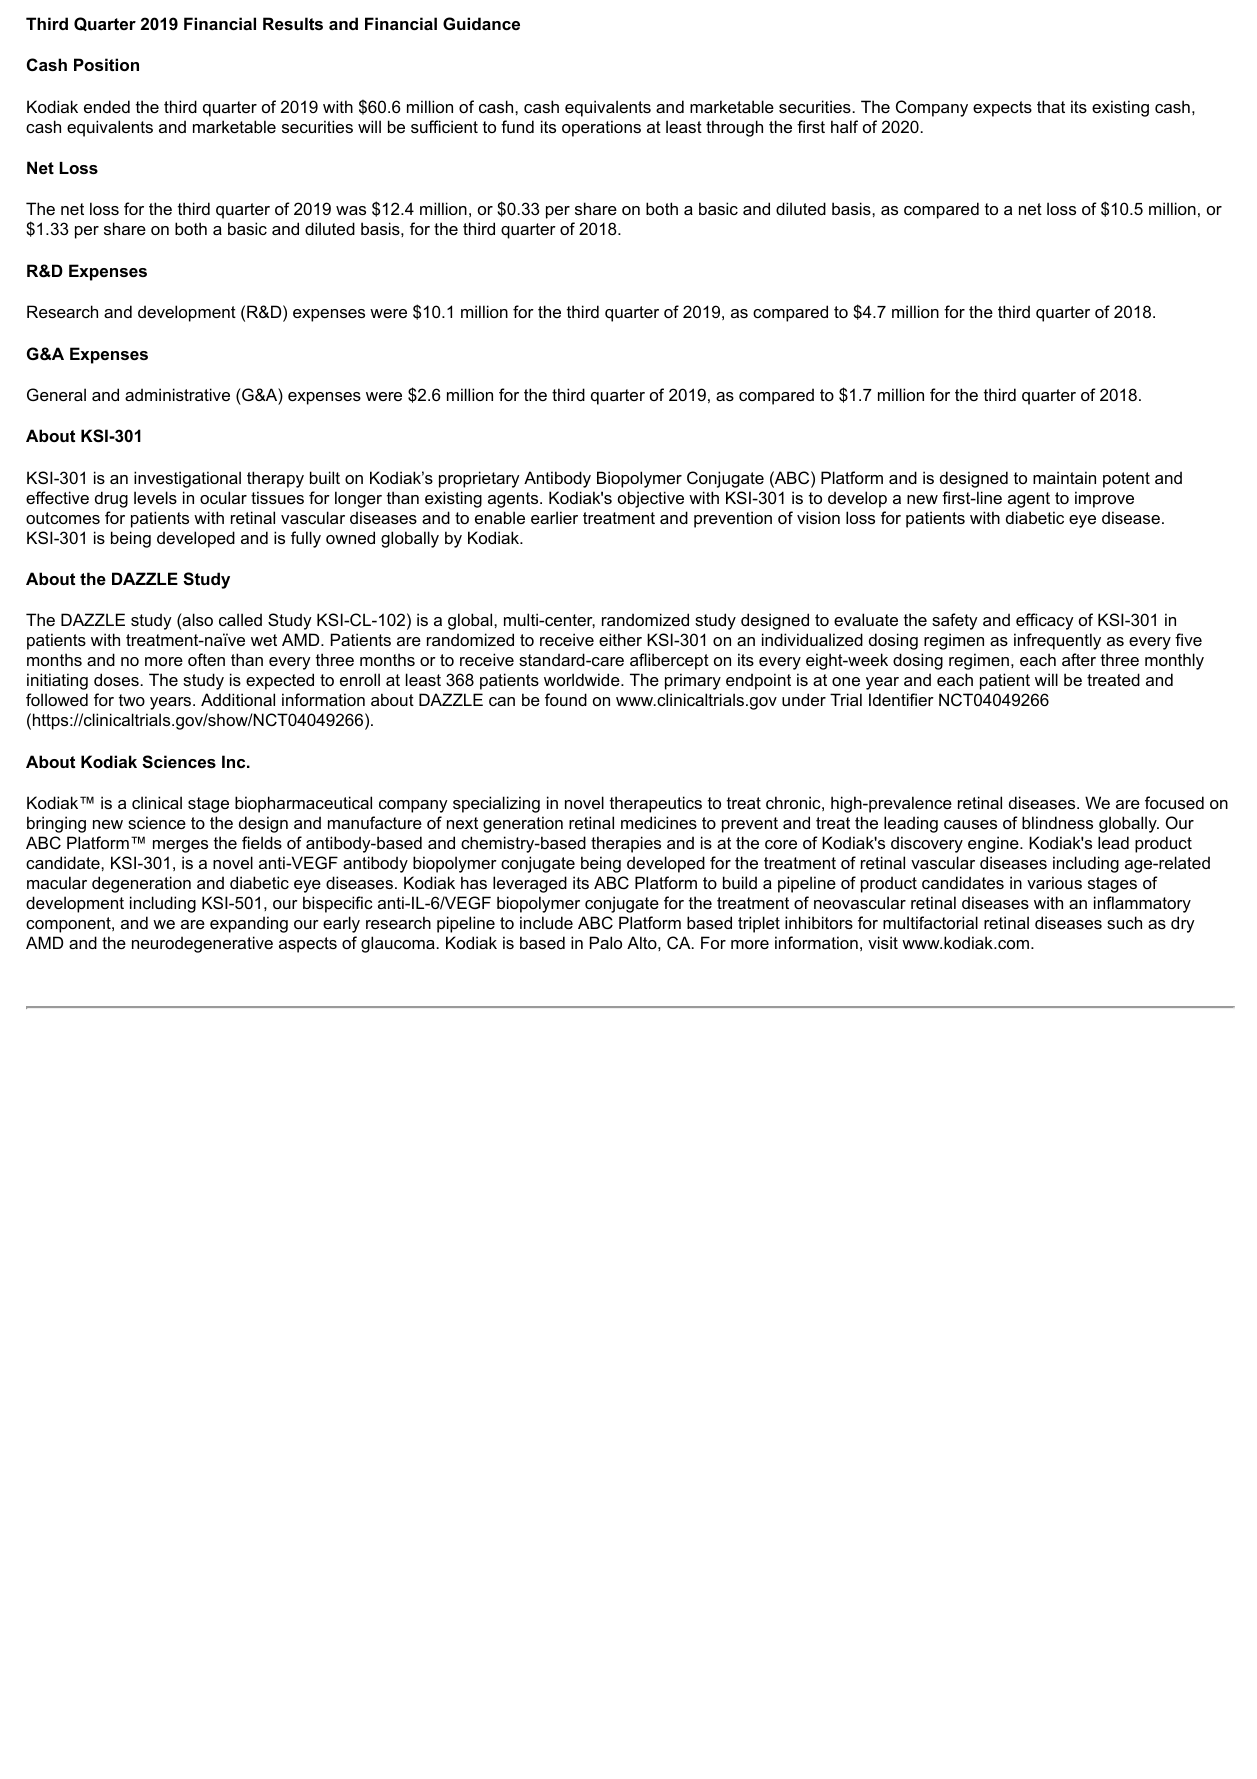  Describe the element at coordinates (1064, 477) in the screenshot. I see `maintain` at that location.
